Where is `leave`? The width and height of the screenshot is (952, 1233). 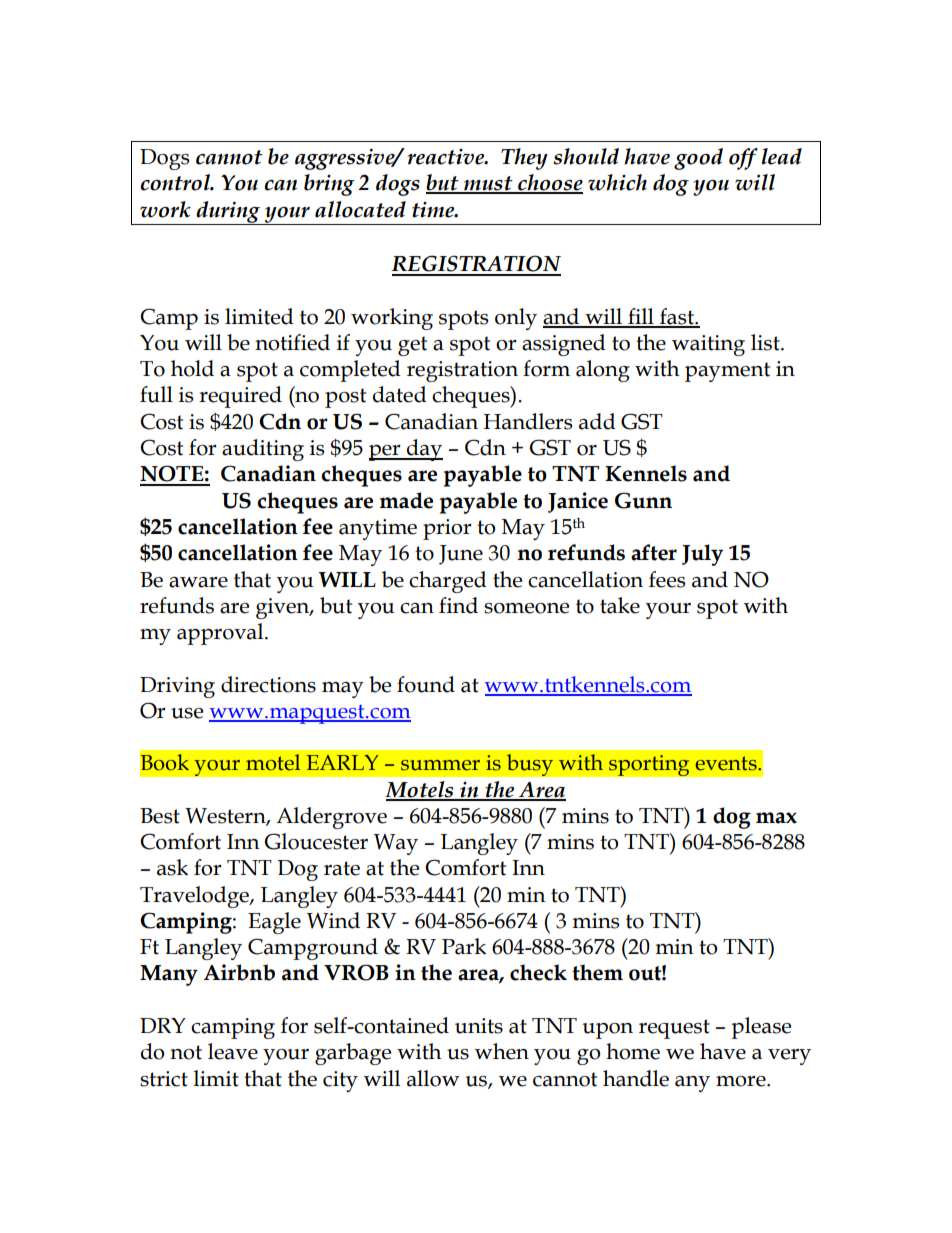 leave is located at coordinates (233, 1051).
